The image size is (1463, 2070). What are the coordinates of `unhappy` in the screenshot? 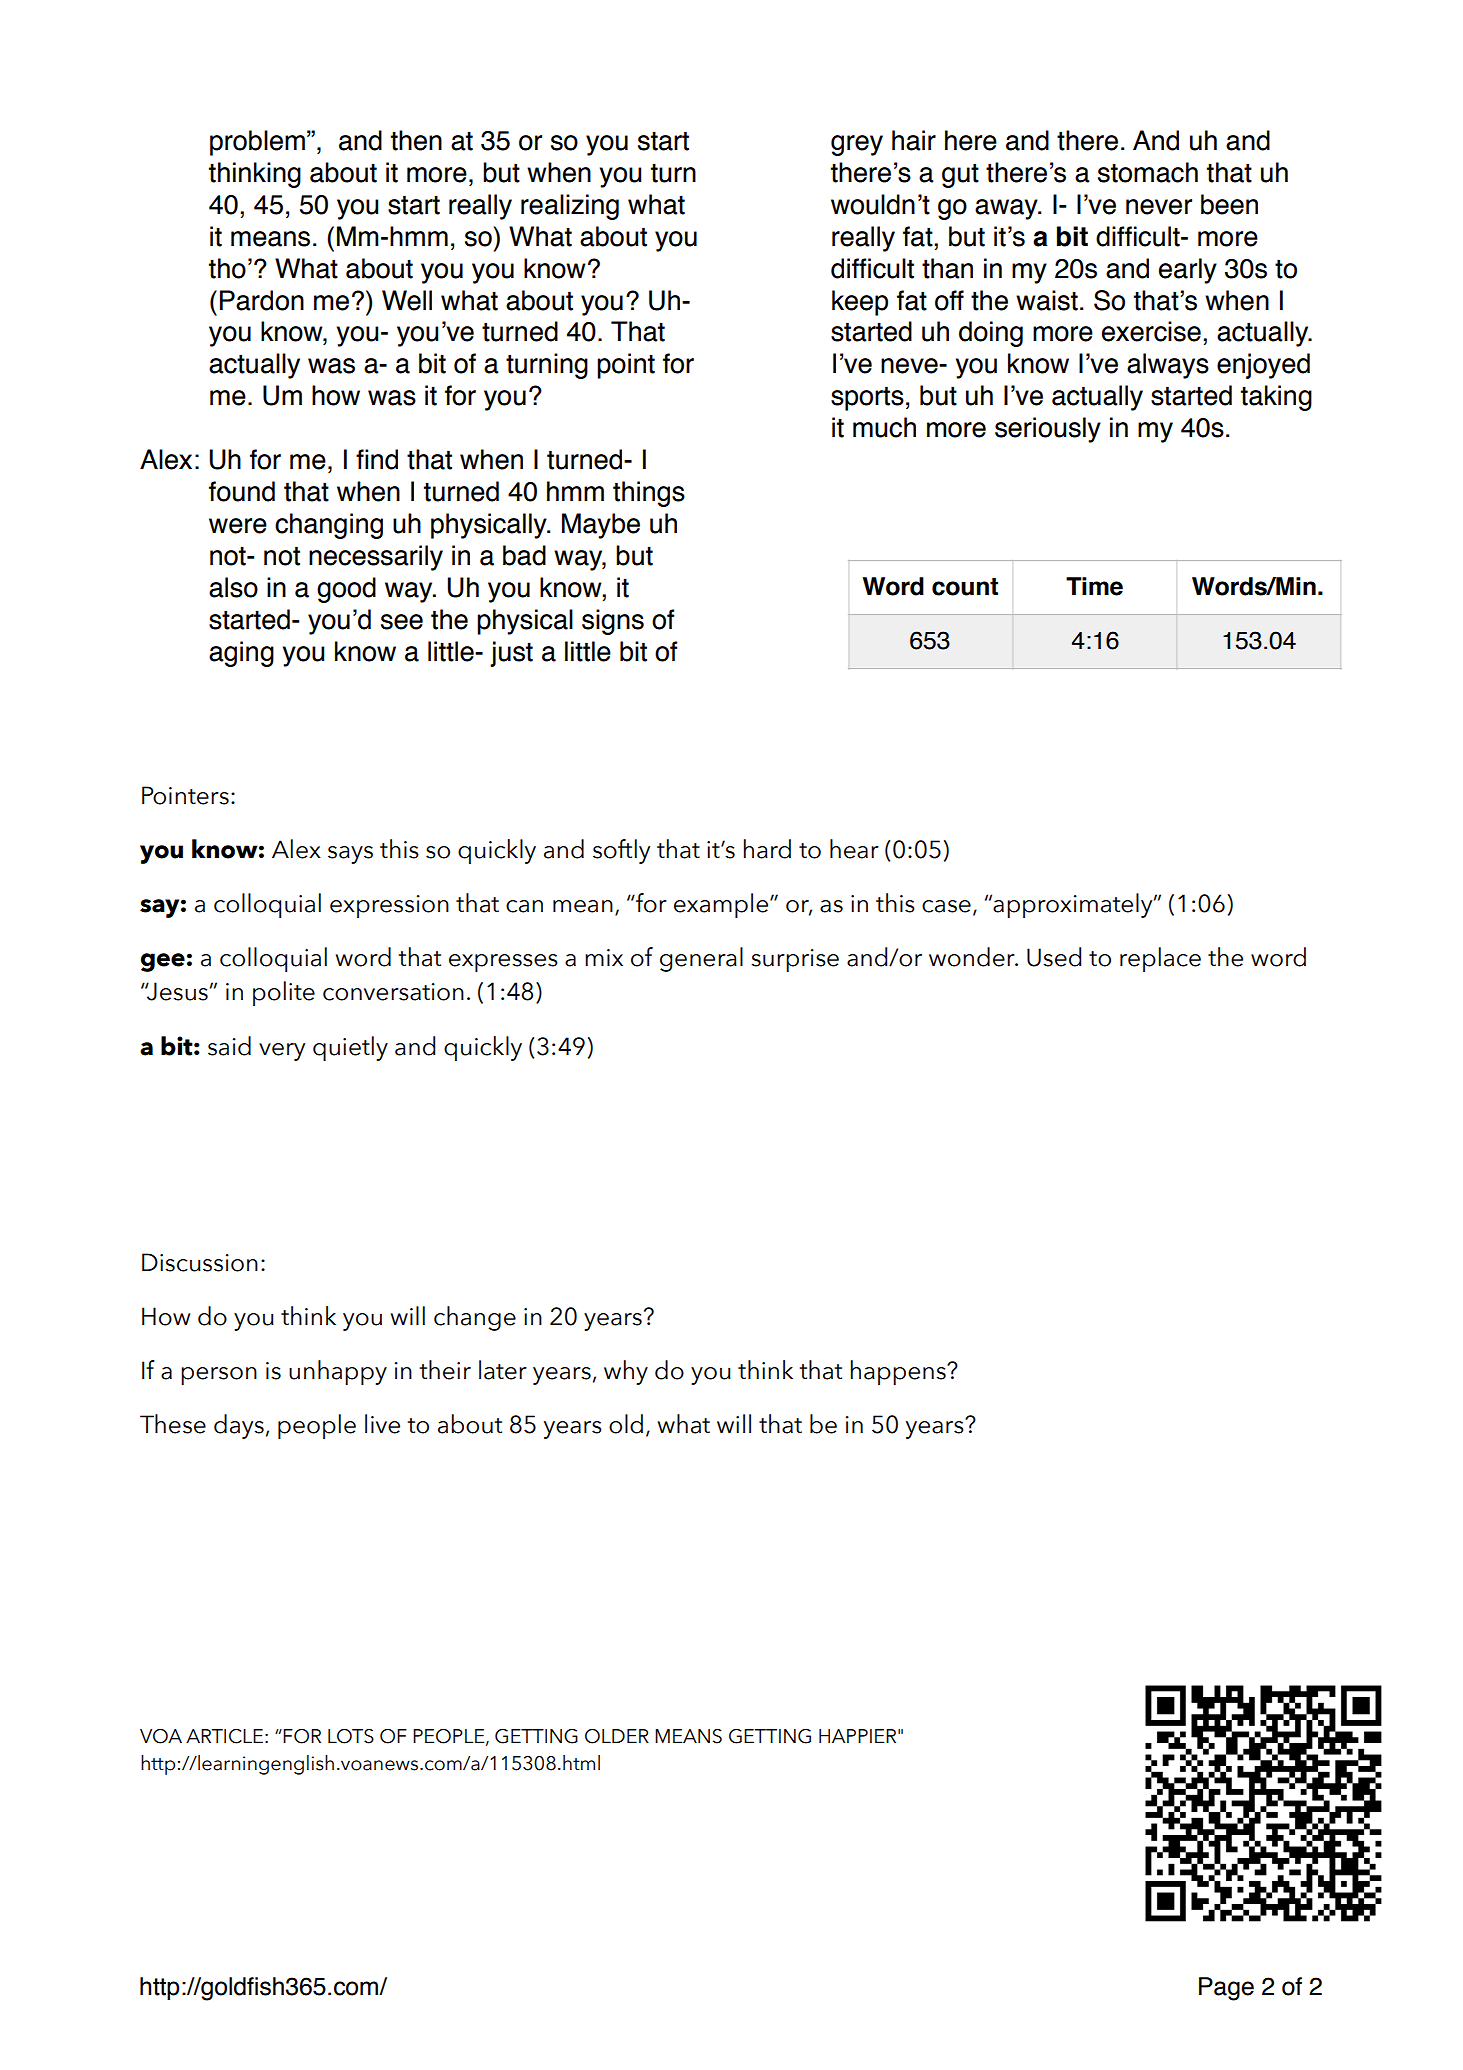 It's located at (338, 1372).
